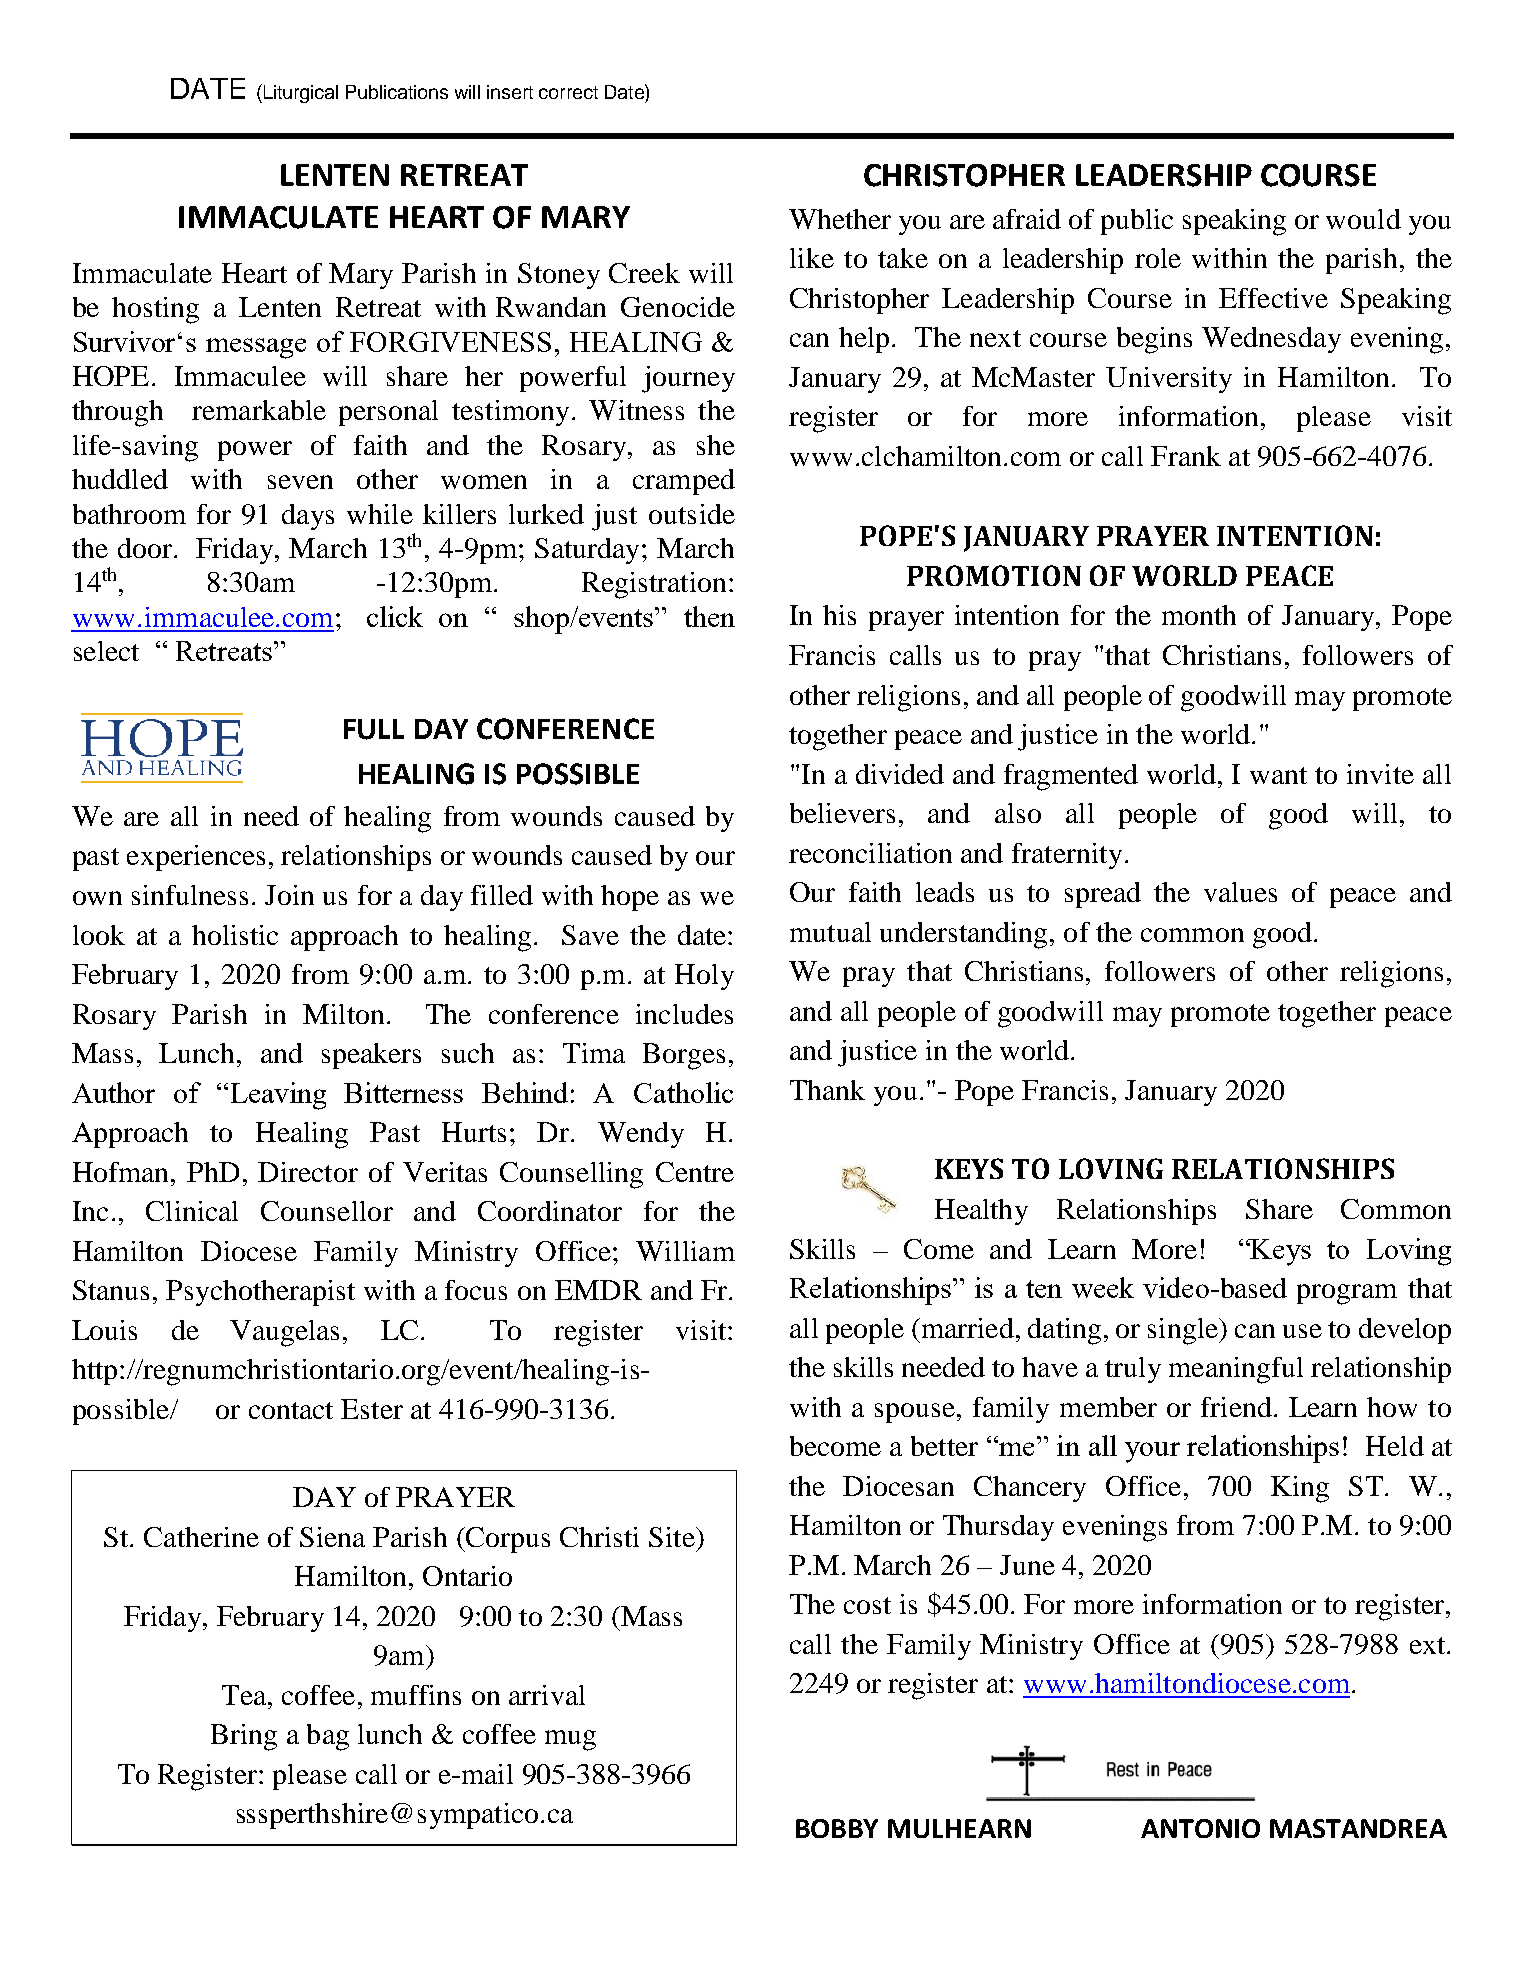 This document has width=1524, height=1972. I want to click on Leaving, so click(278, 1096).
